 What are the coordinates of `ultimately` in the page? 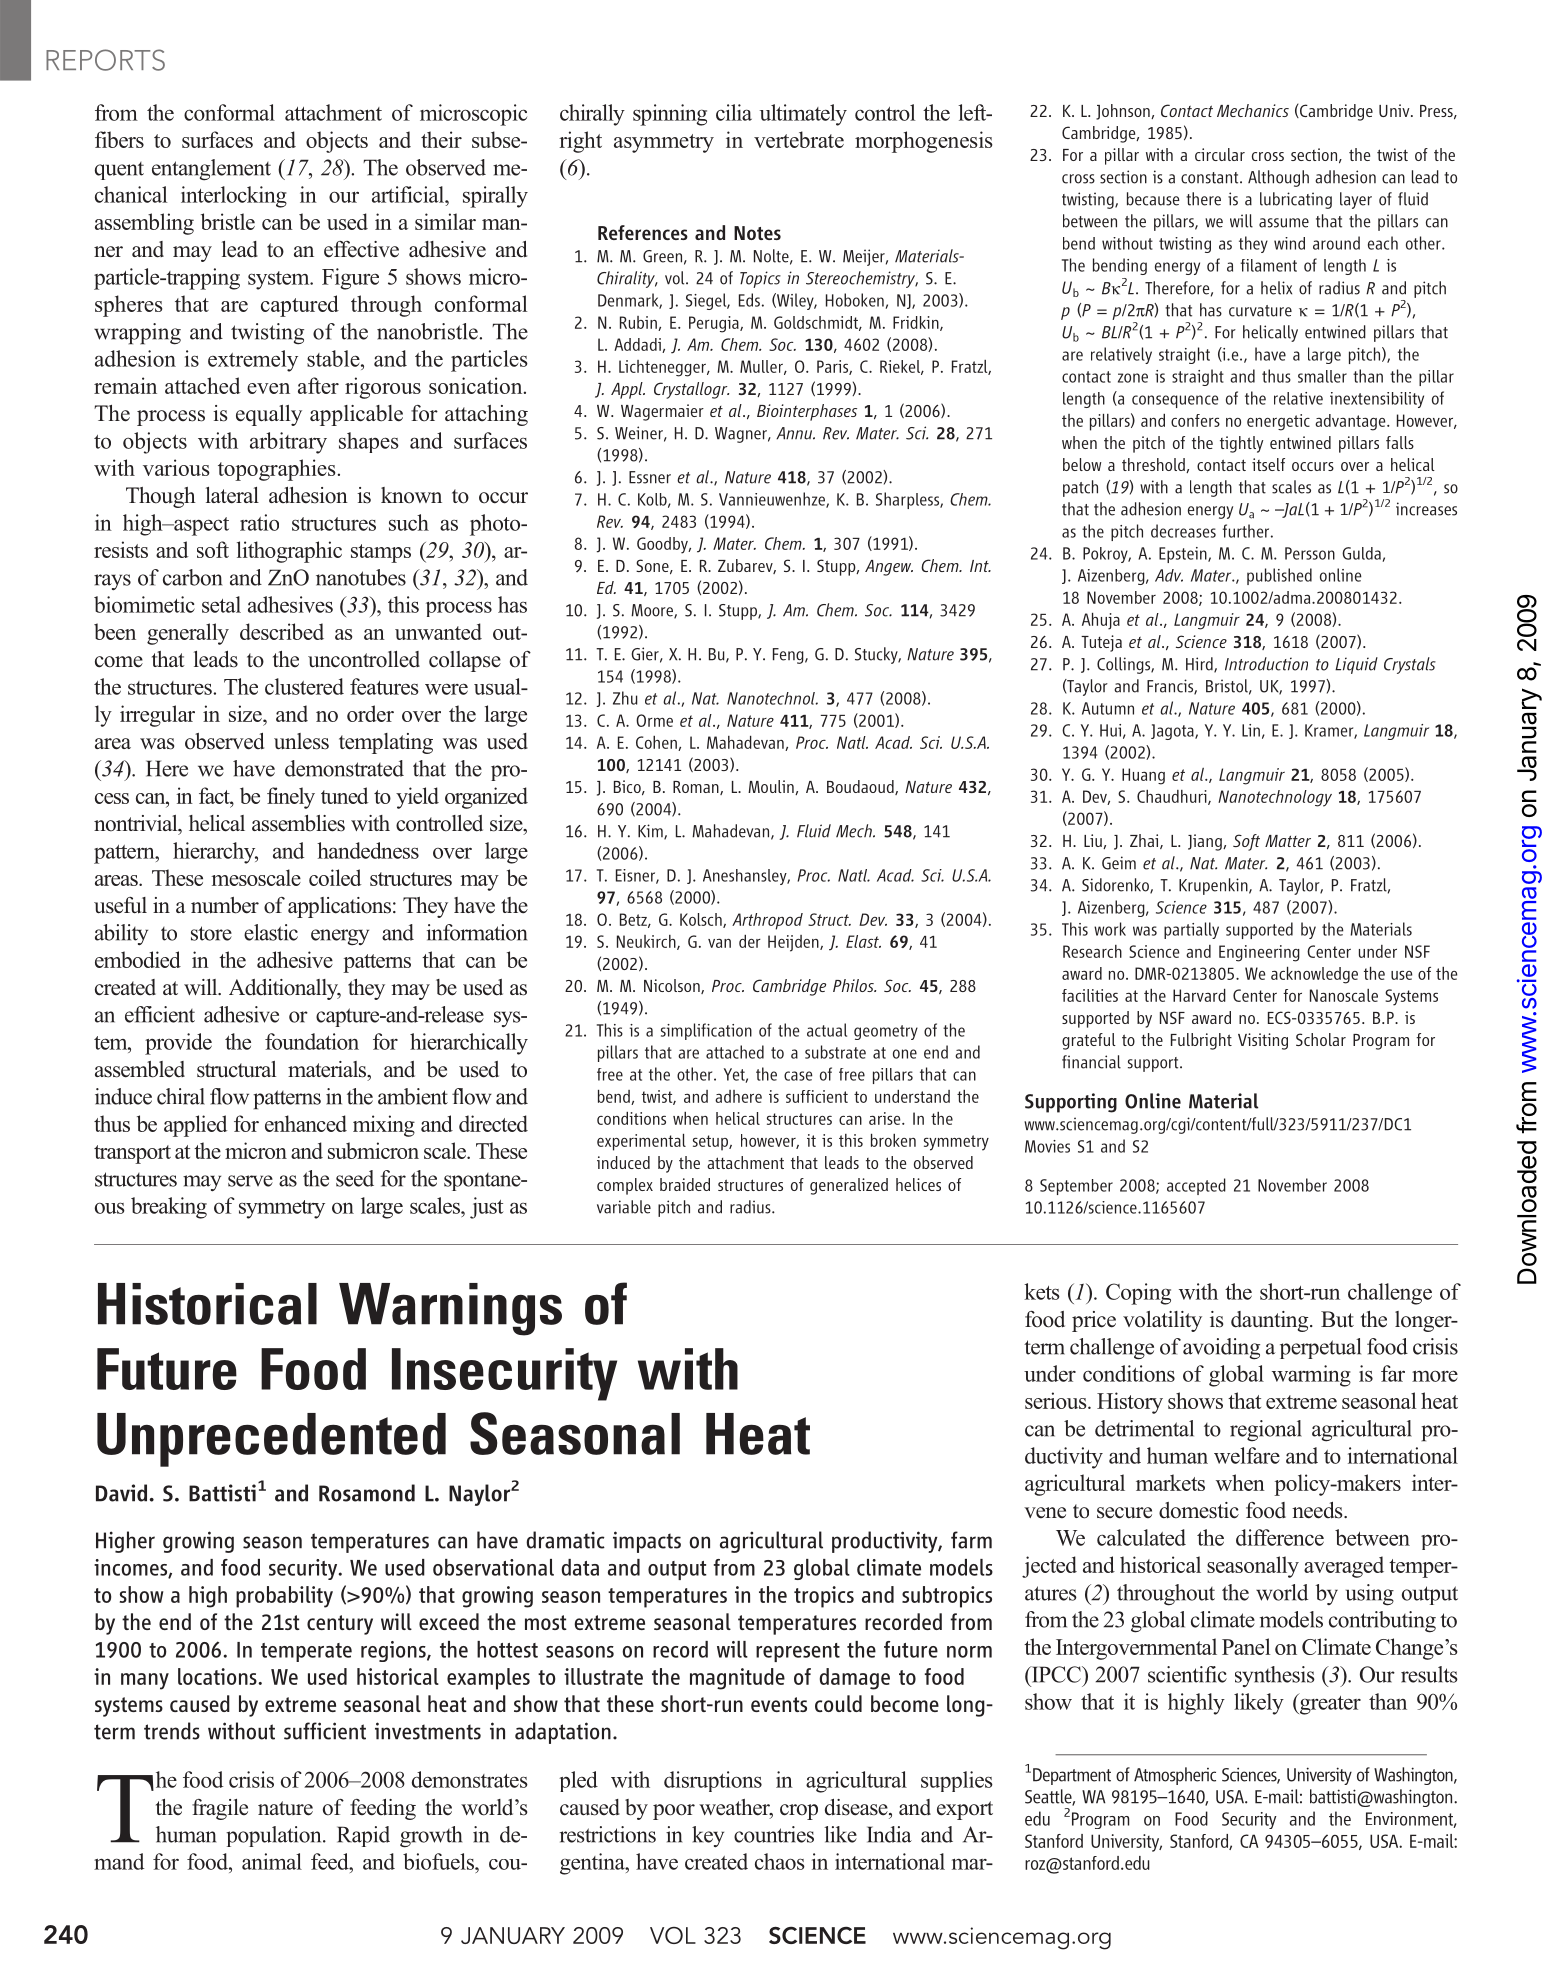 It's located at (803, 115).
